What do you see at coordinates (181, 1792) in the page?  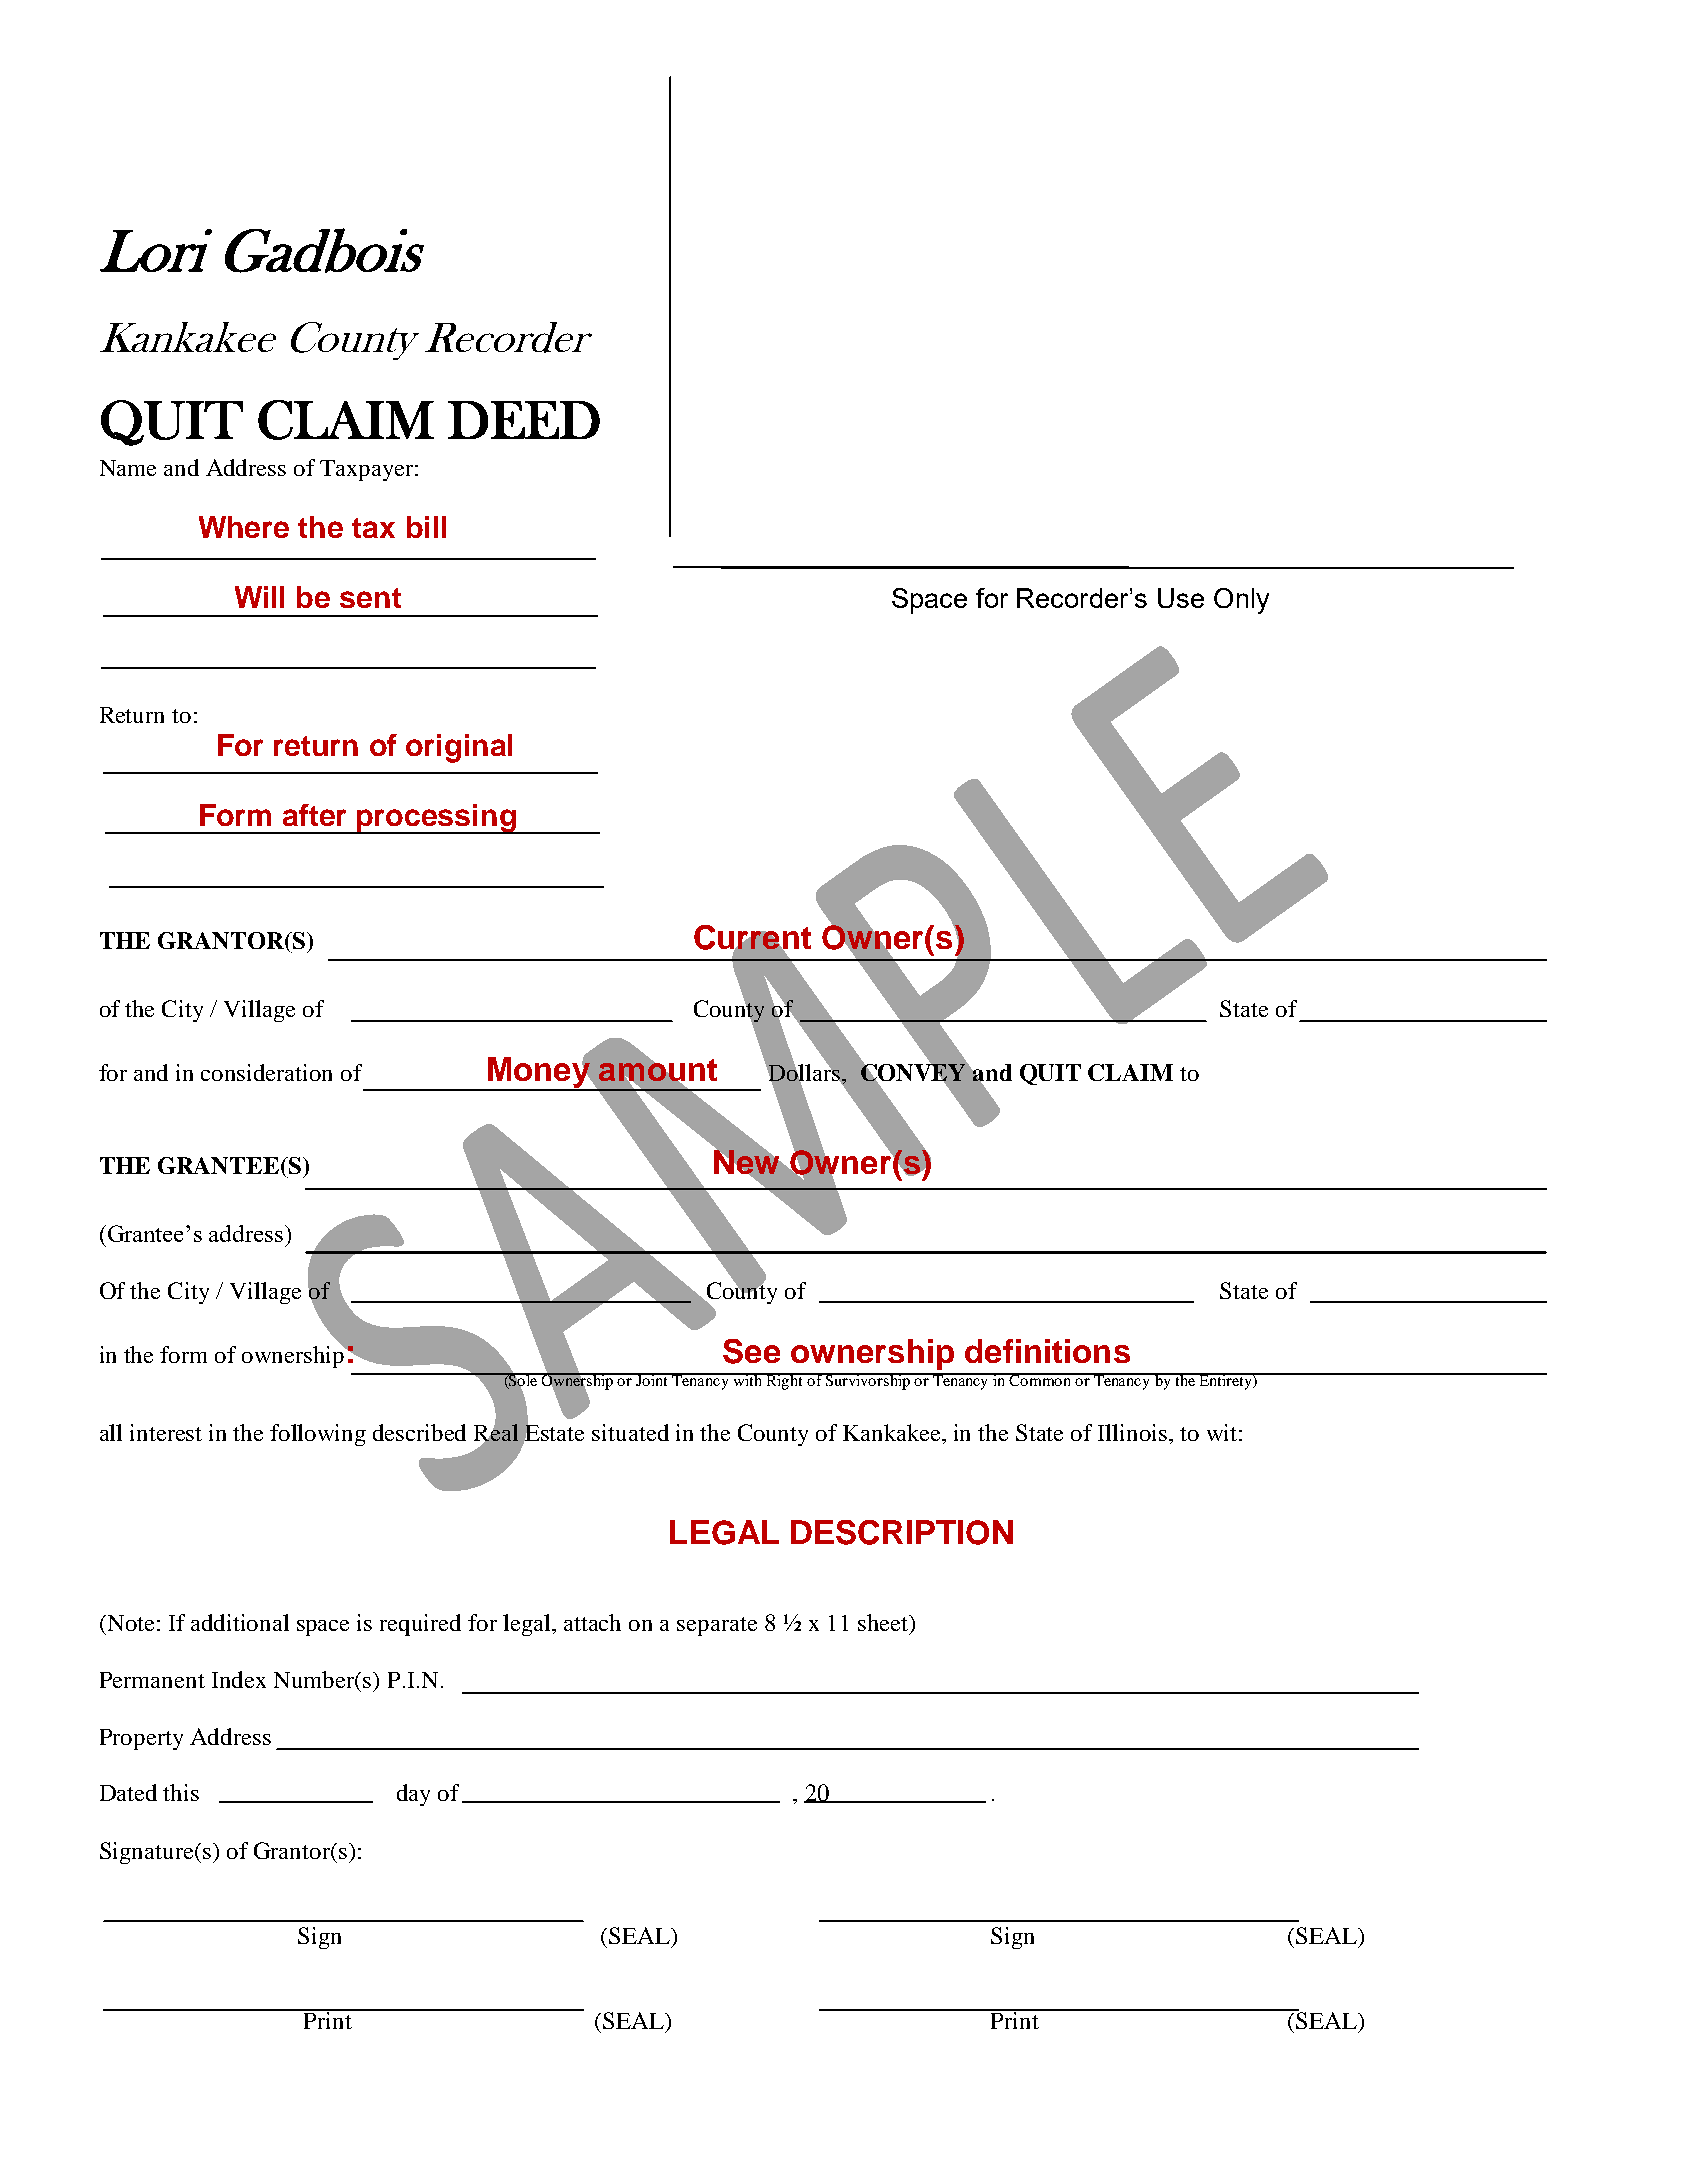 I see `this` at bounding box center [181, 1792].
